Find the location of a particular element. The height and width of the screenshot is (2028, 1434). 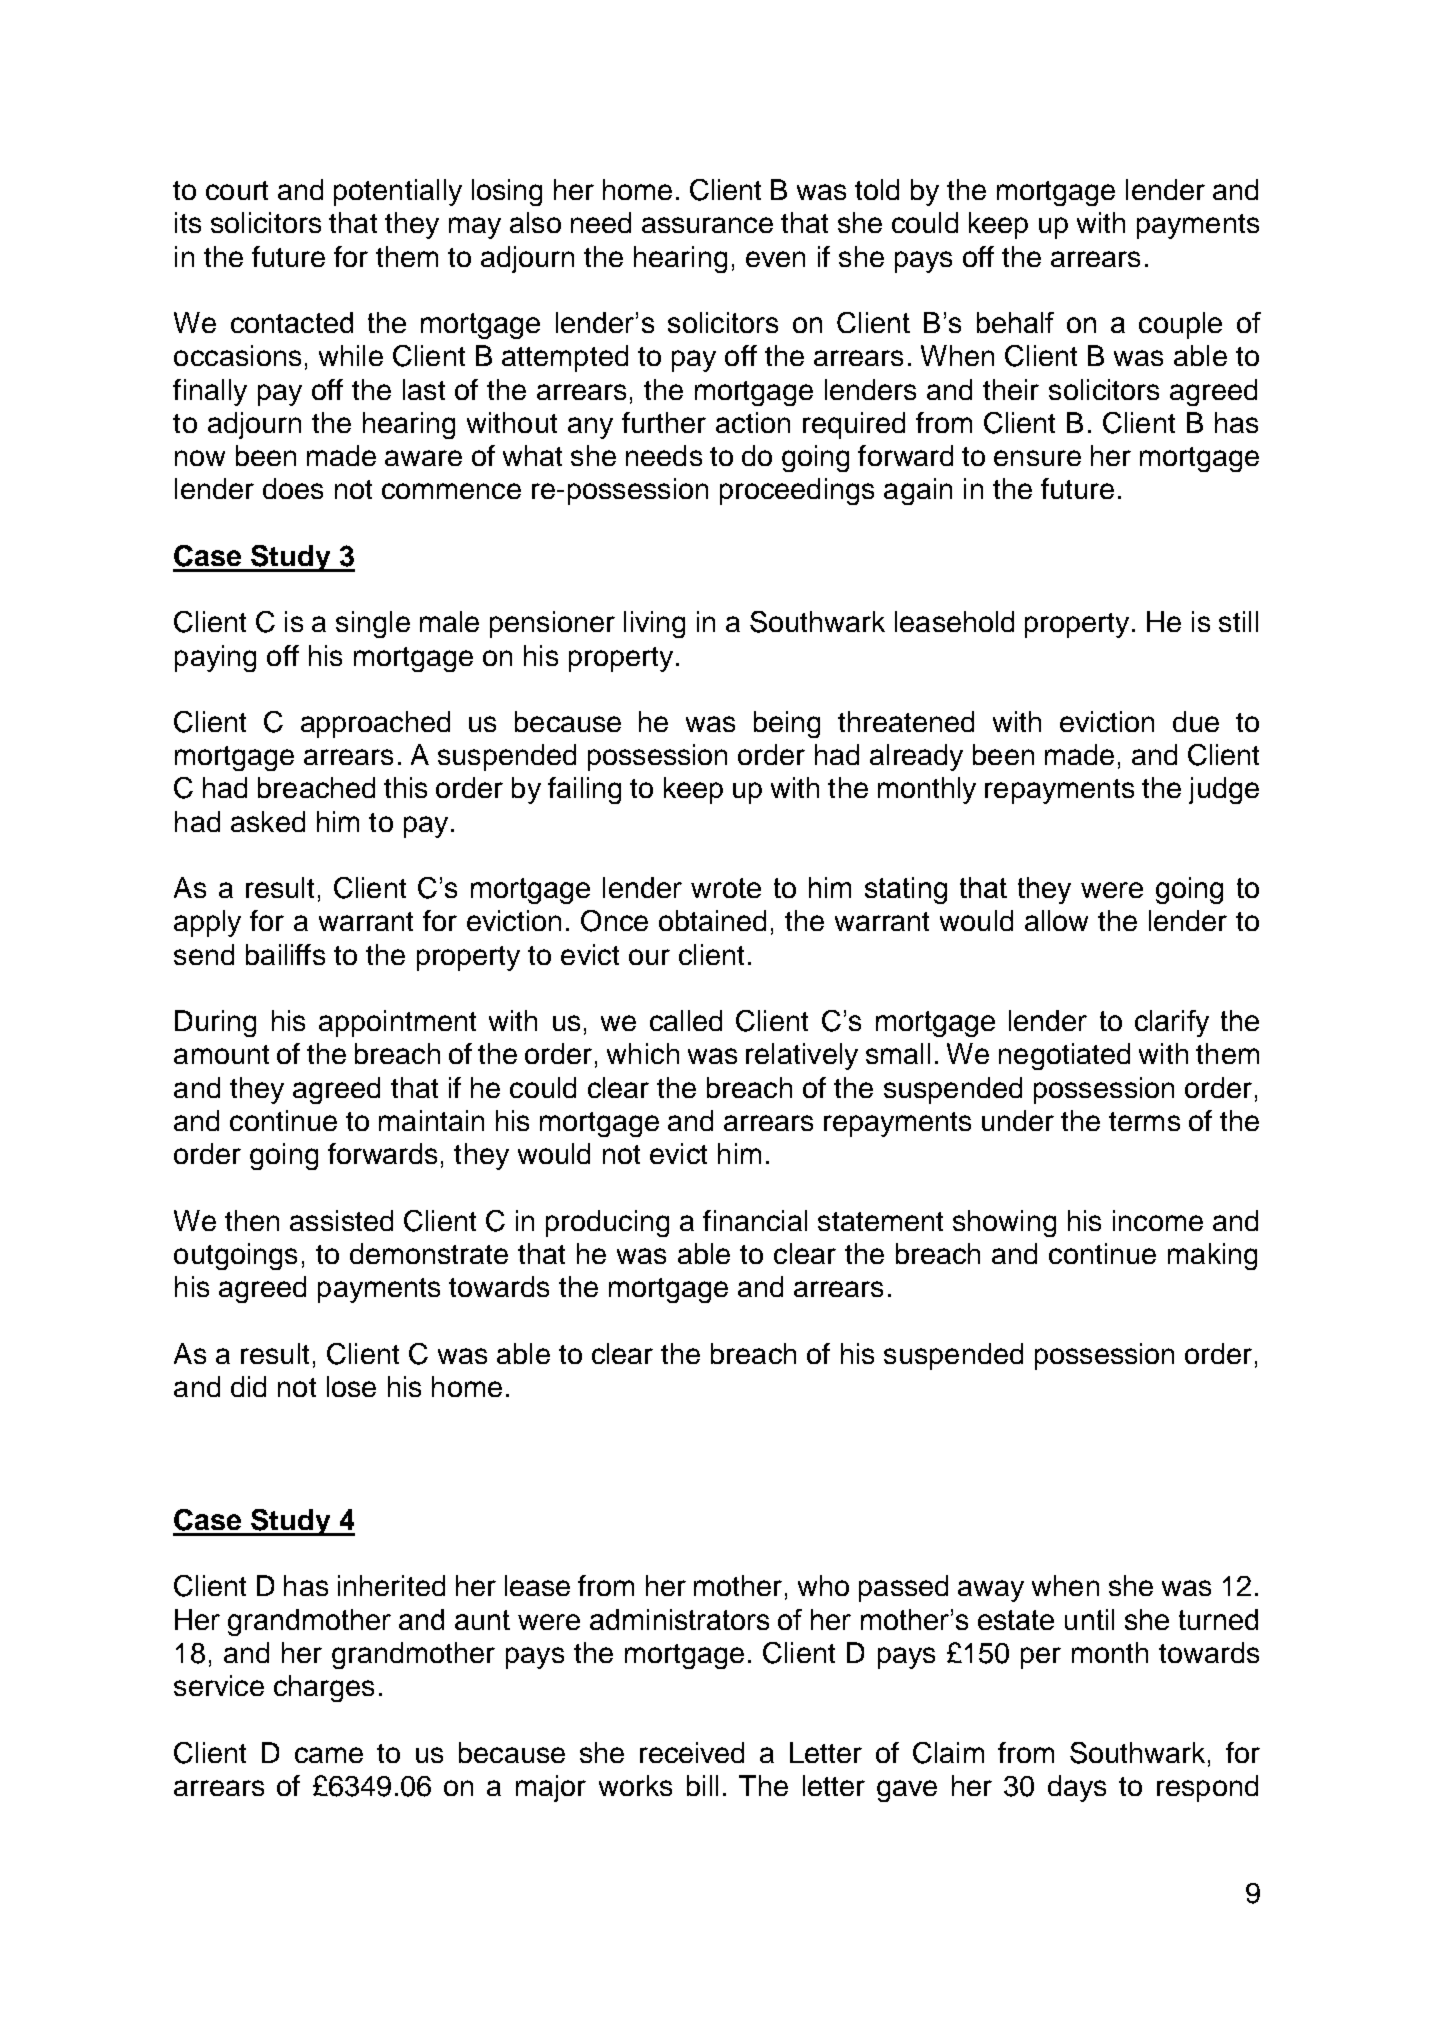

assurance is located at coordinates (707, 225).
